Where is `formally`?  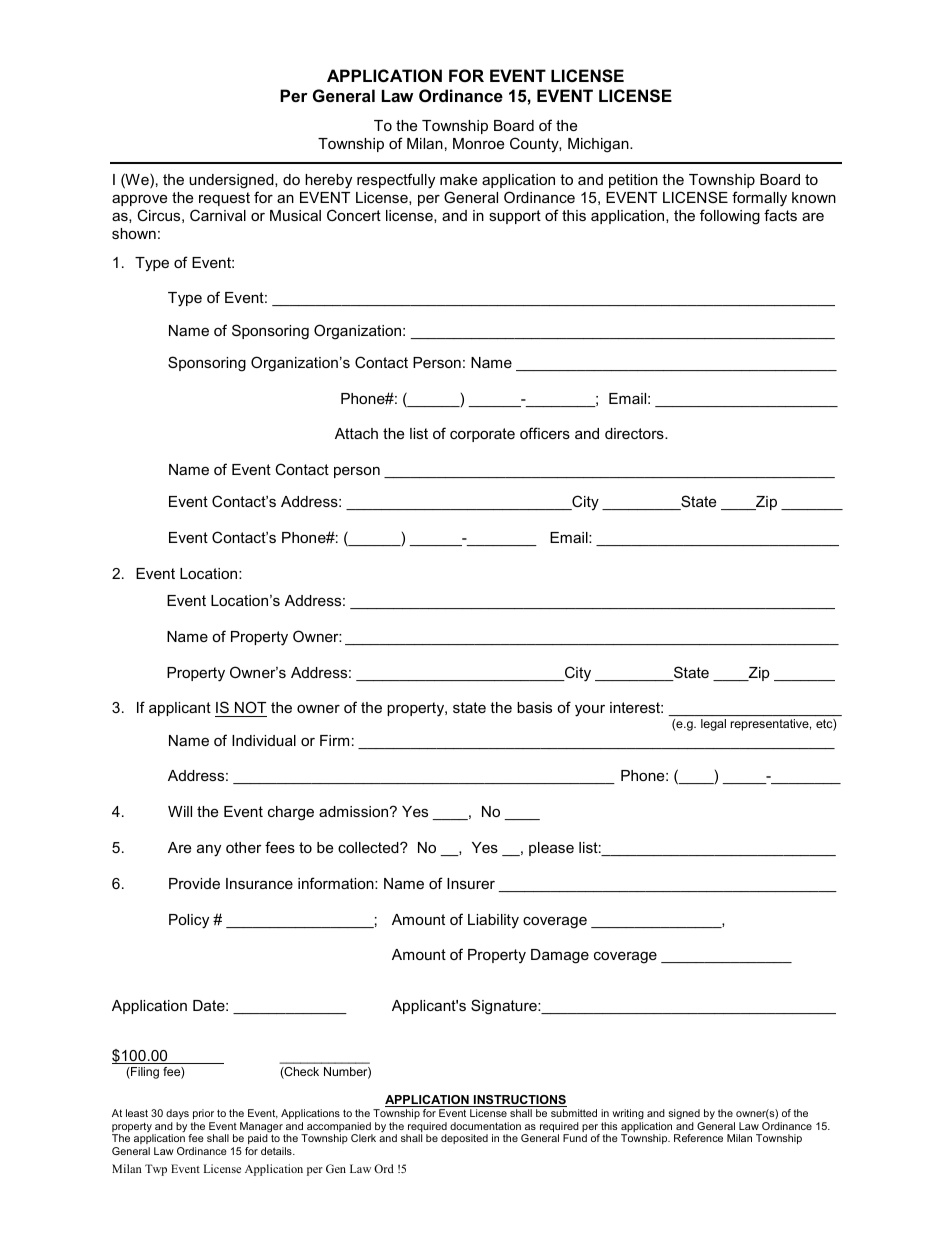 formally is located at coordinates (759, 199).
